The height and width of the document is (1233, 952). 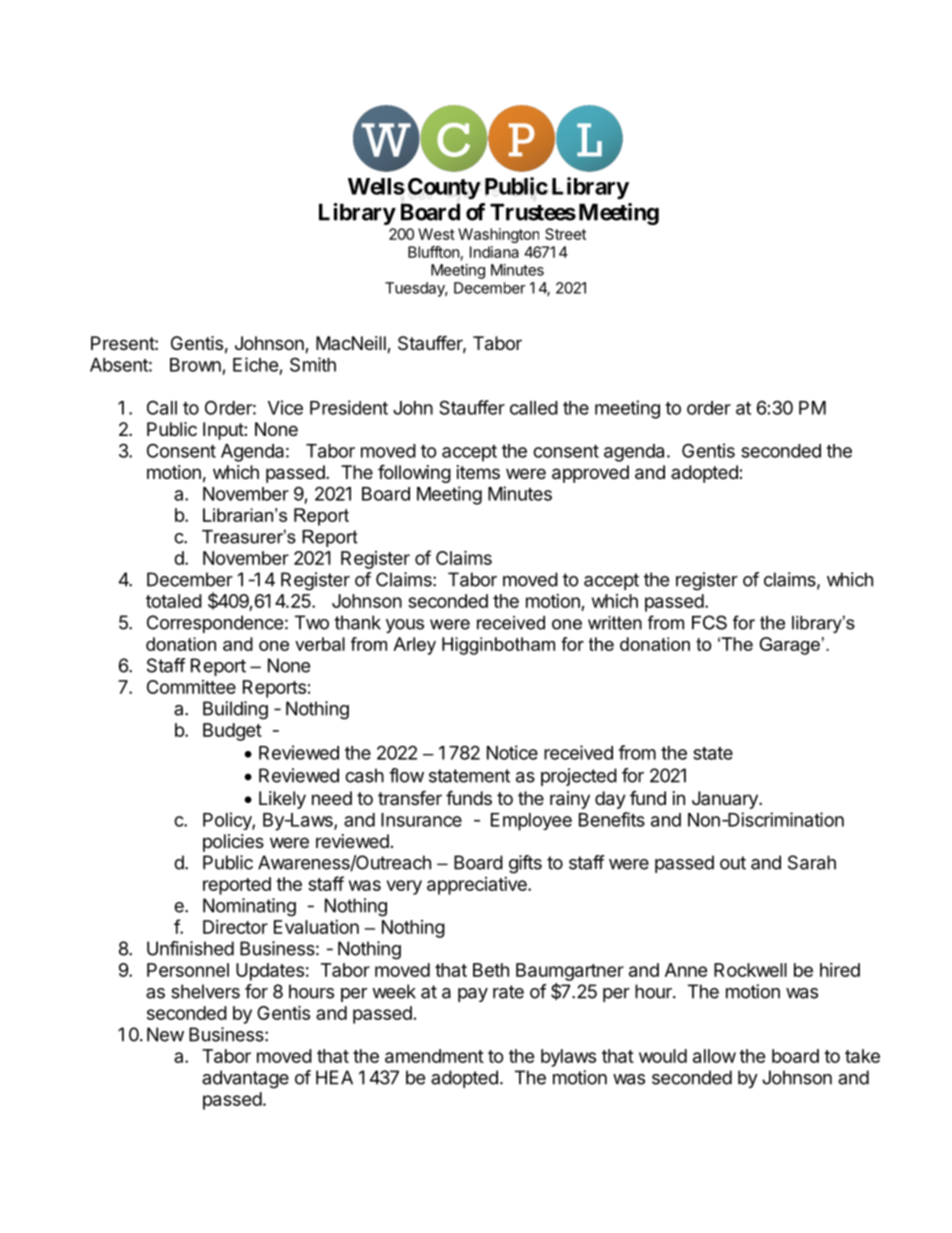 What do you see at coordinates (434, 1056) in the document?
I see `amendment` at bounding box center [434, 1056].
